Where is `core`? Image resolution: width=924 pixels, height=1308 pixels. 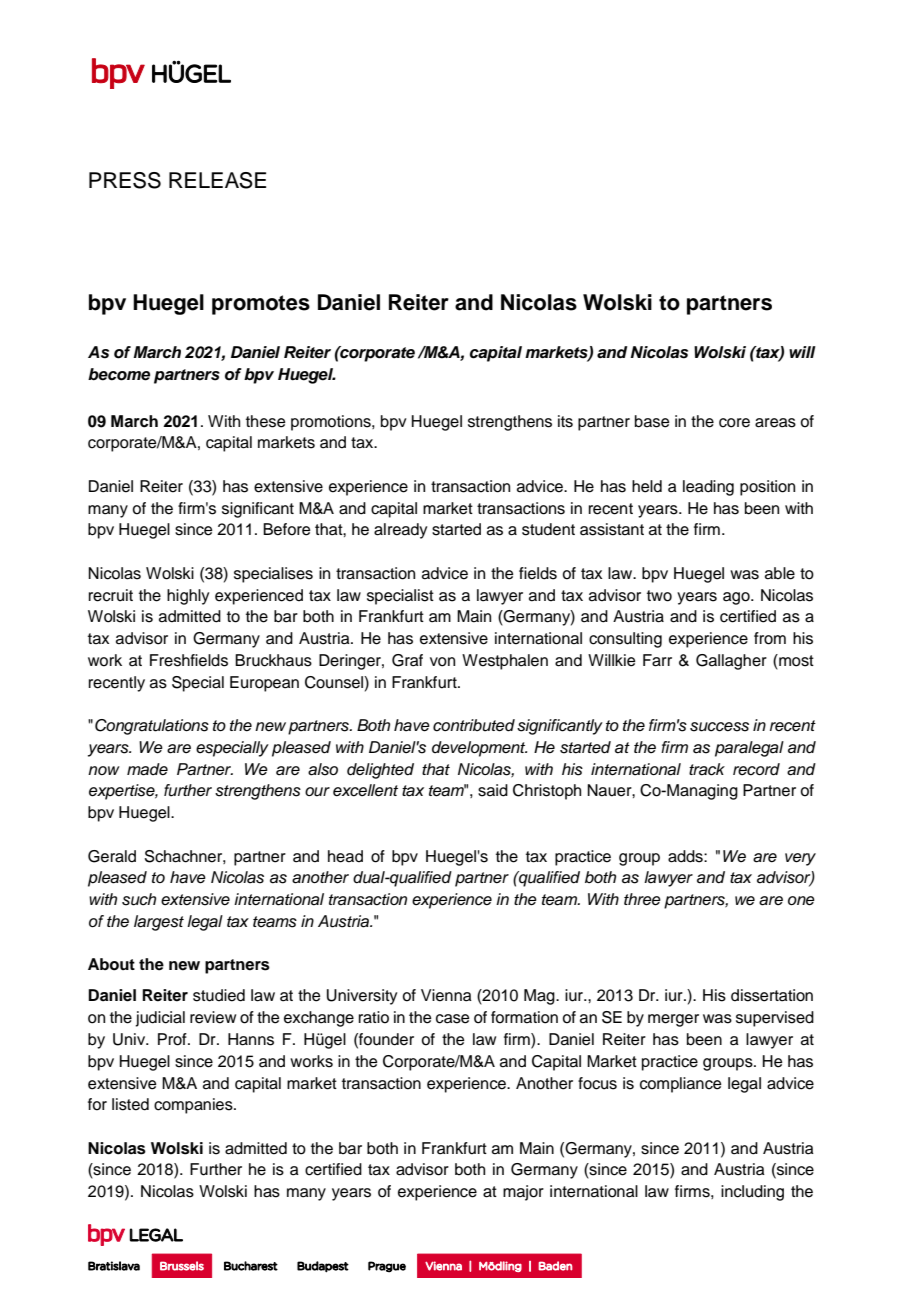
core is located at coordinates (734, 423).
